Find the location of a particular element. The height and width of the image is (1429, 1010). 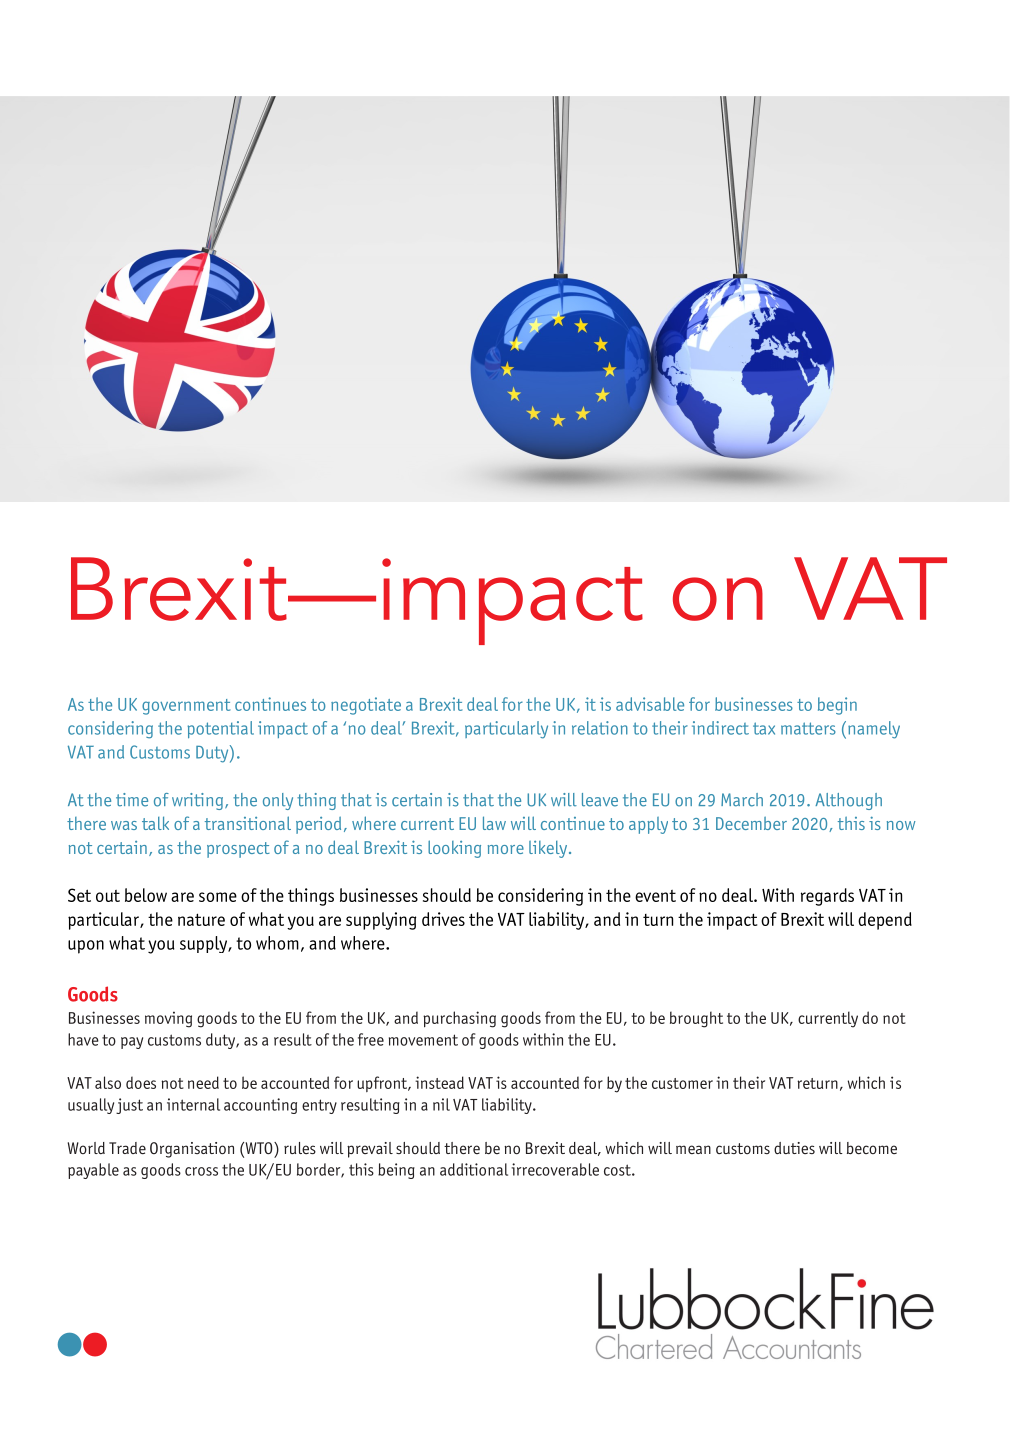

nature is located at coordinates (201, 919).
